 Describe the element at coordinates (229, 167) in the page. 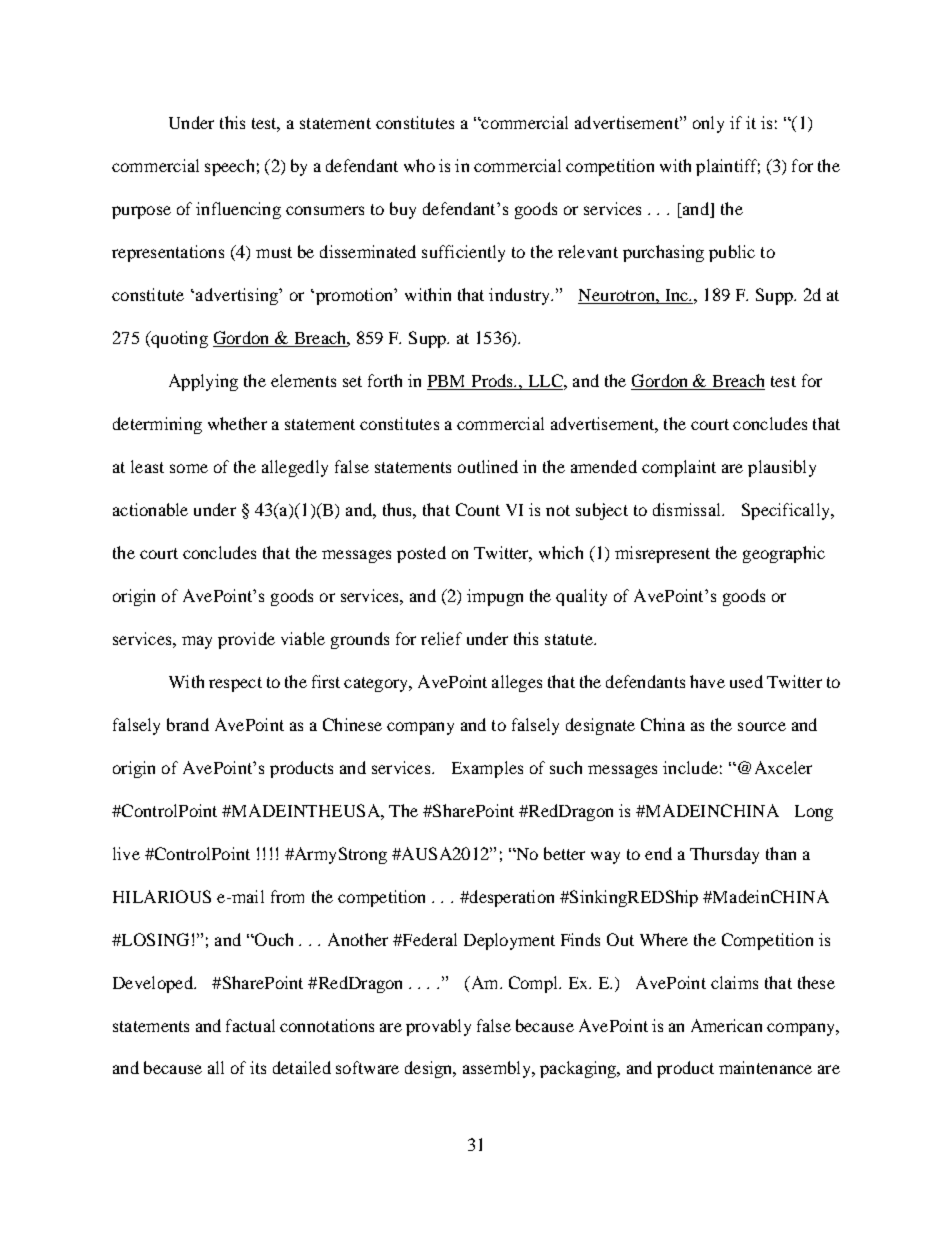

I see `speech` at that location.
